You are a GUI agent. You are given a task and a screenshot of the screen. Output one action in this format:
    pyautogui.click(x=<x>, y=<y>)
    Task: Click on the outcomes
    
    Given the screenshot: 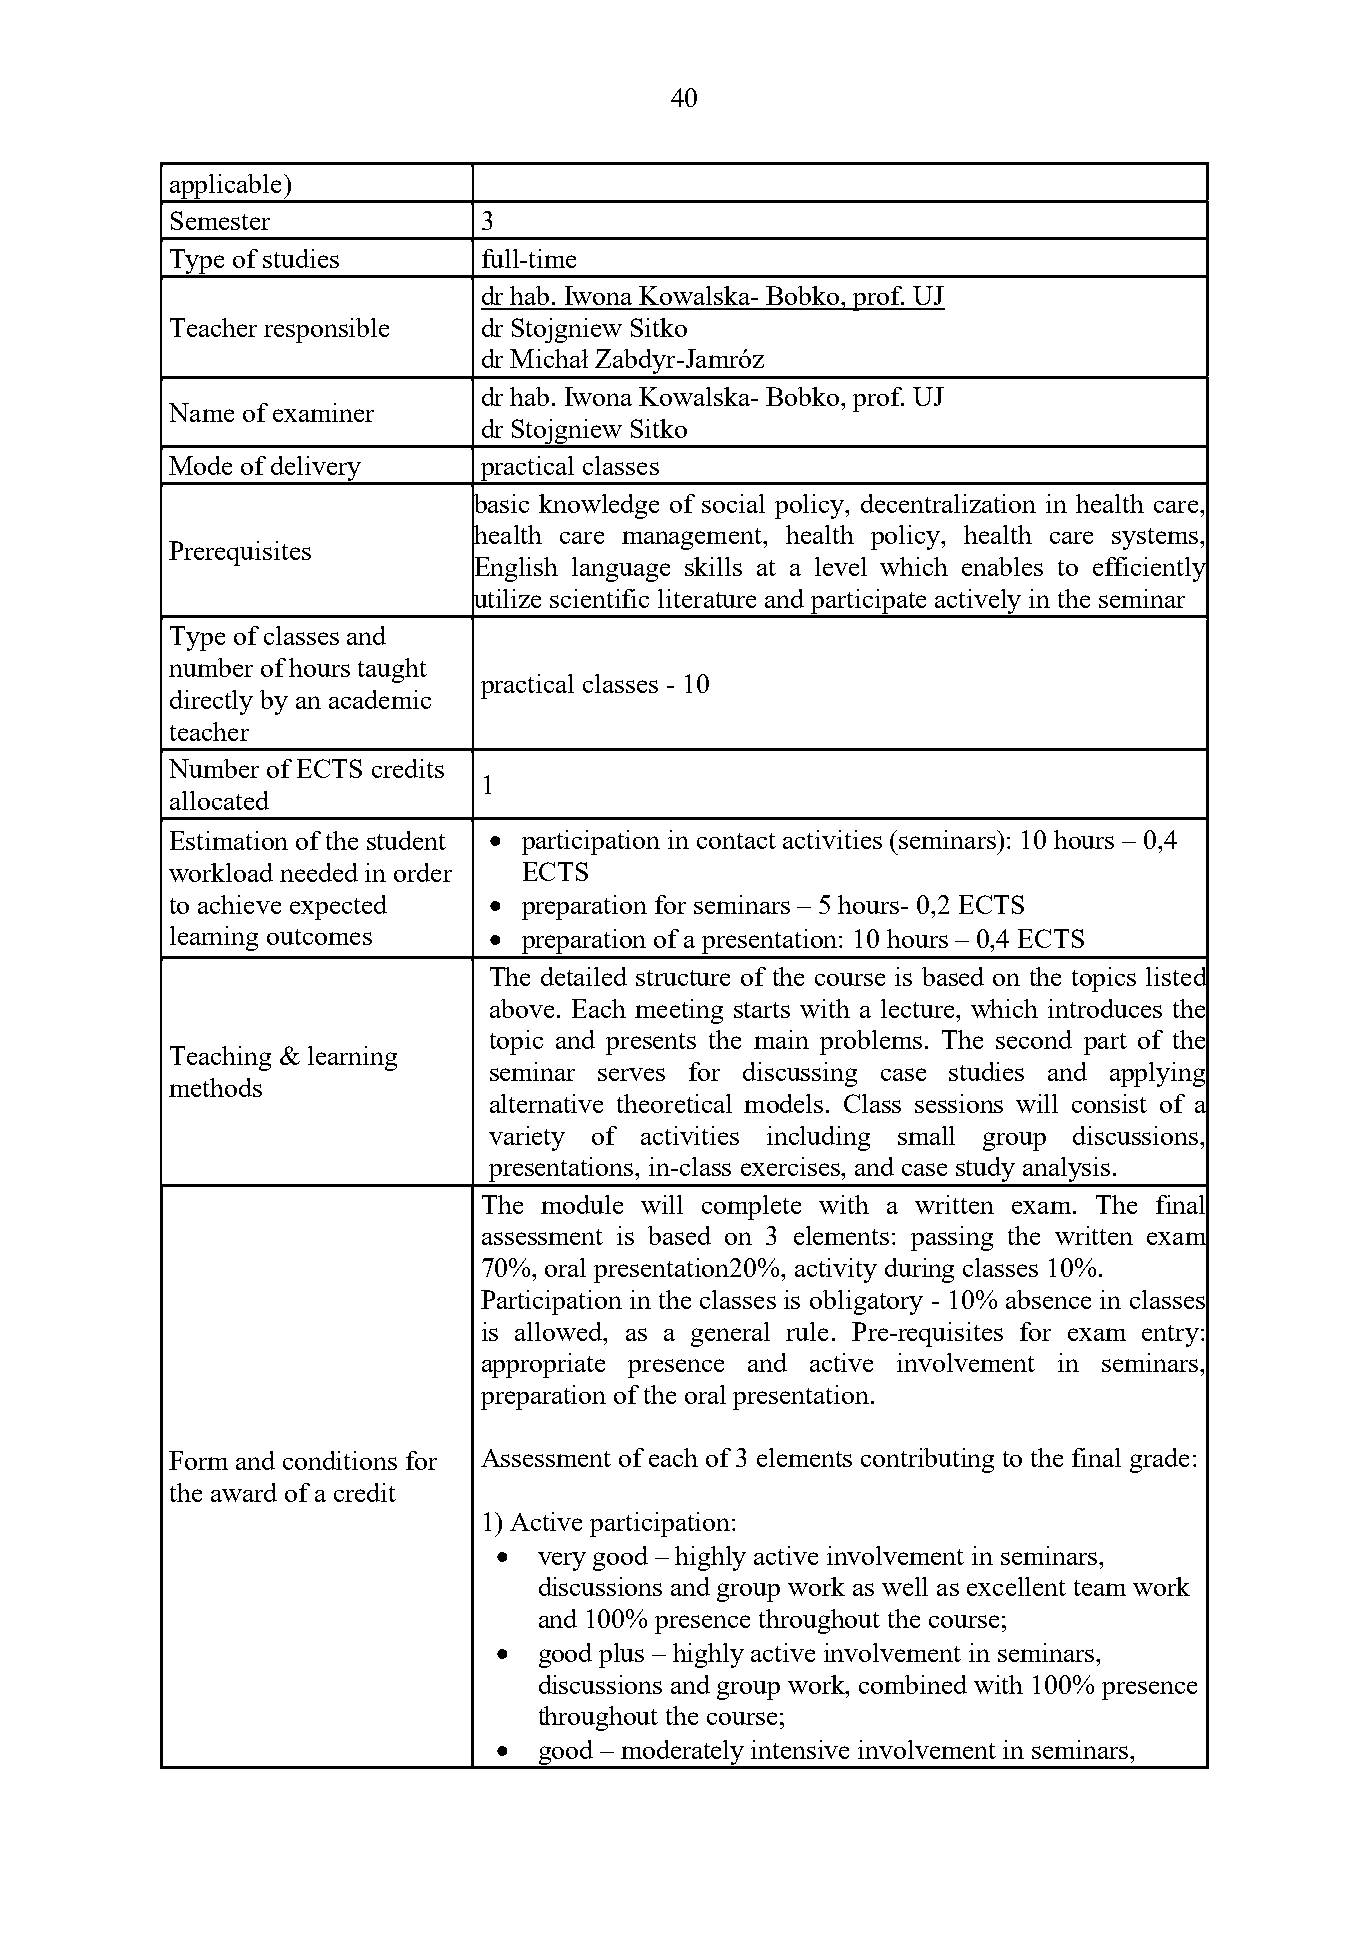 What is the action you would take?
    pyautogui.click(x=319, y=937)
